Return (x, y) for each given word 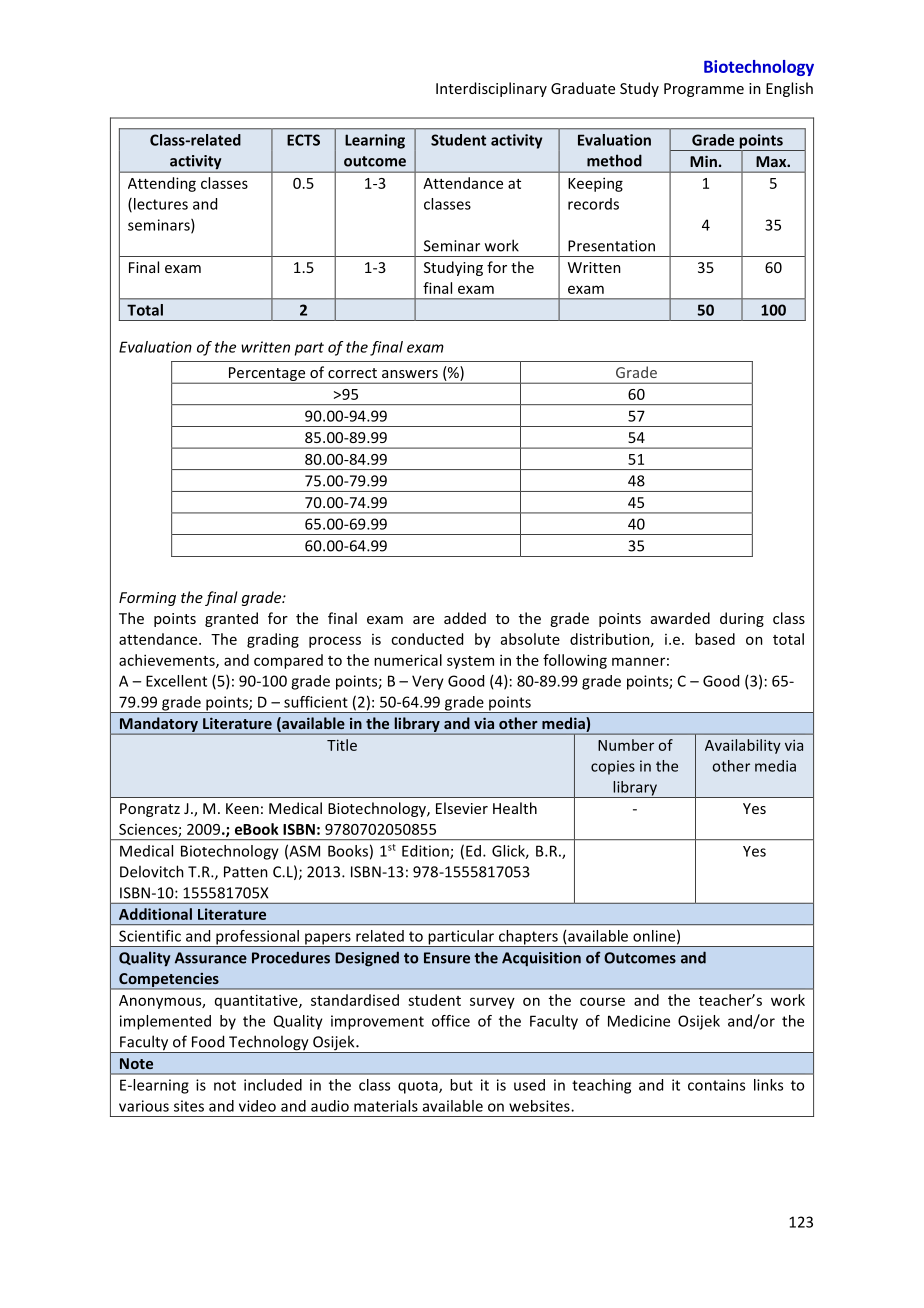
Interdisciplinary (491, 89)
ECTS (303, 140)
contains (716, 1085)
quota (419, 1087)
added (465, 618)
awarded (680, 618)
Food (208, 1041)
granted (231, 619)
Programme (704, 90)
